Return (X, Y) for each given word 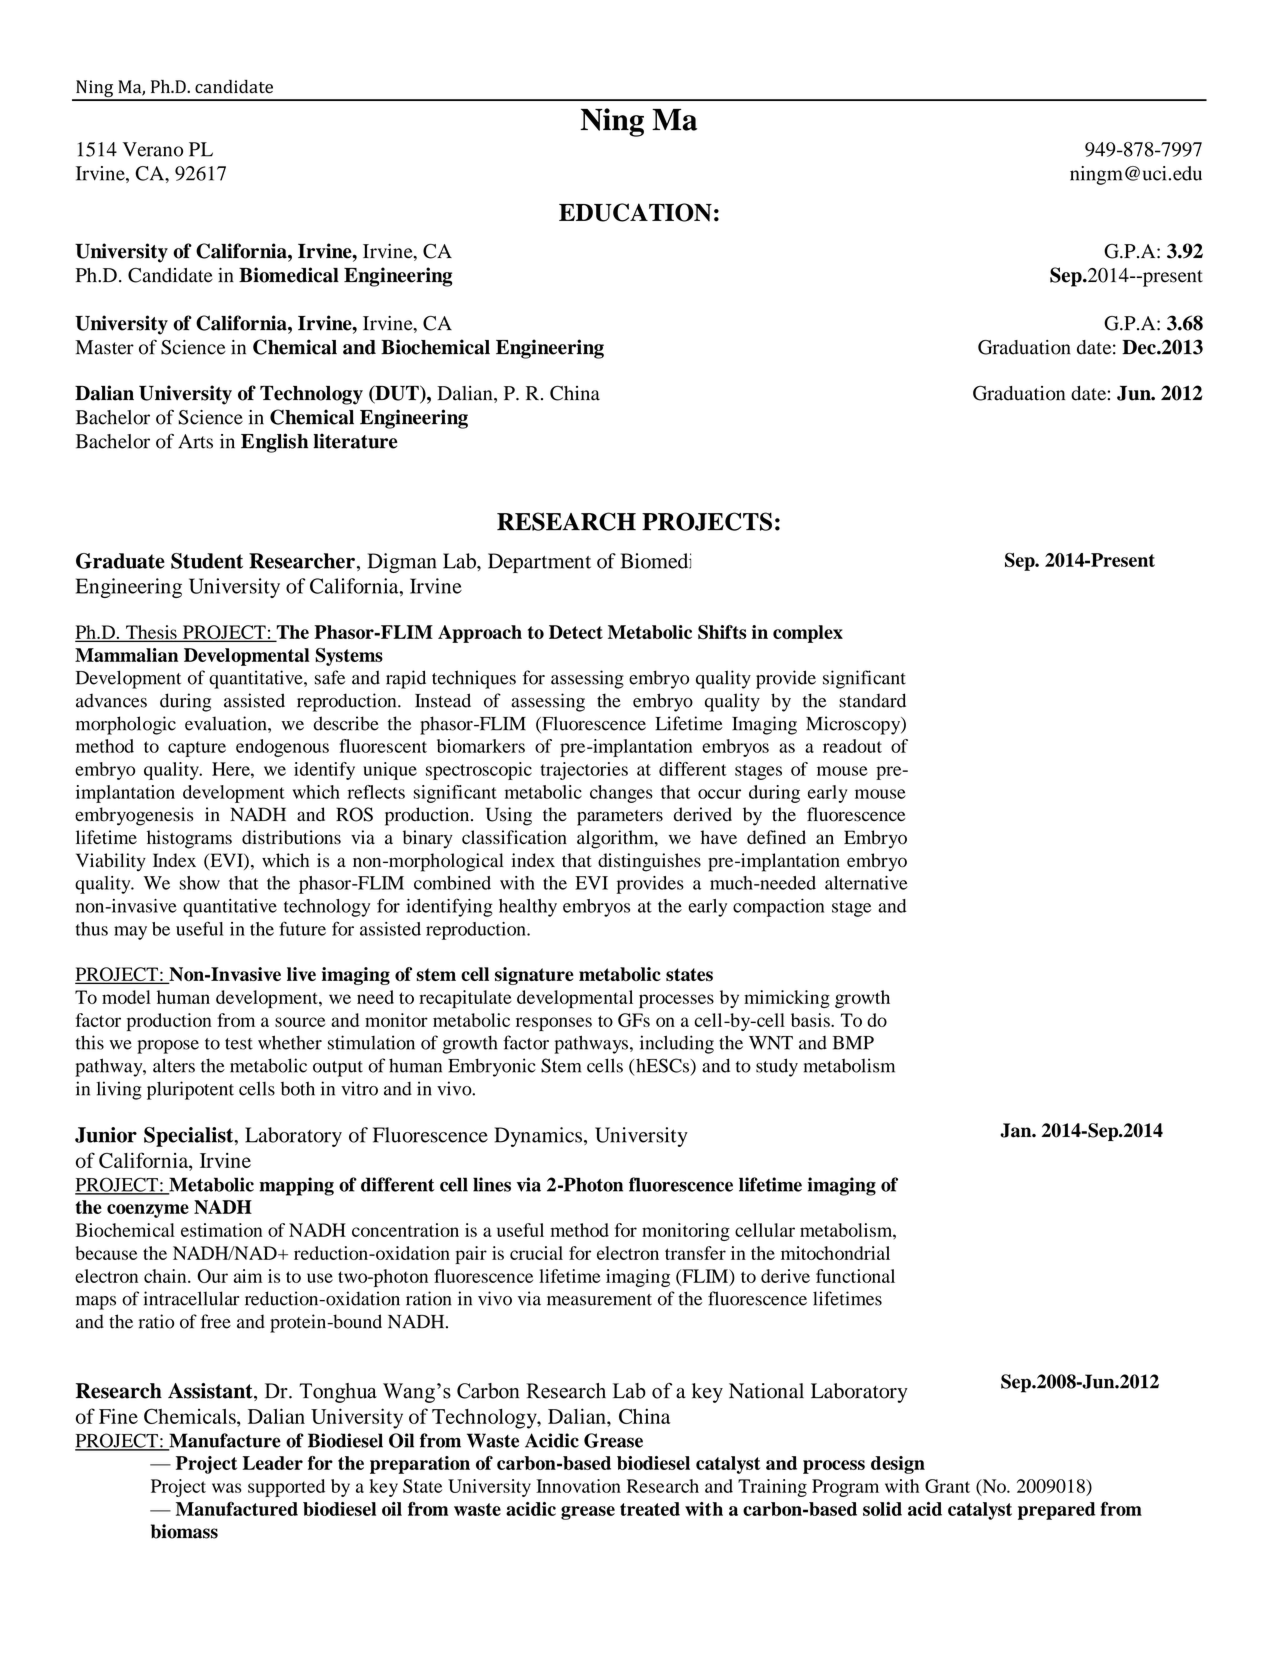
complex (808, 634)
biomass (184, 1531)
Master (104, 347)
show (199, 883)
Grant (947, 1486)
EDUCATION (635, 212)
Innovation (578, 1486)
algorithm (616, 839)
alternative (866, 883)
